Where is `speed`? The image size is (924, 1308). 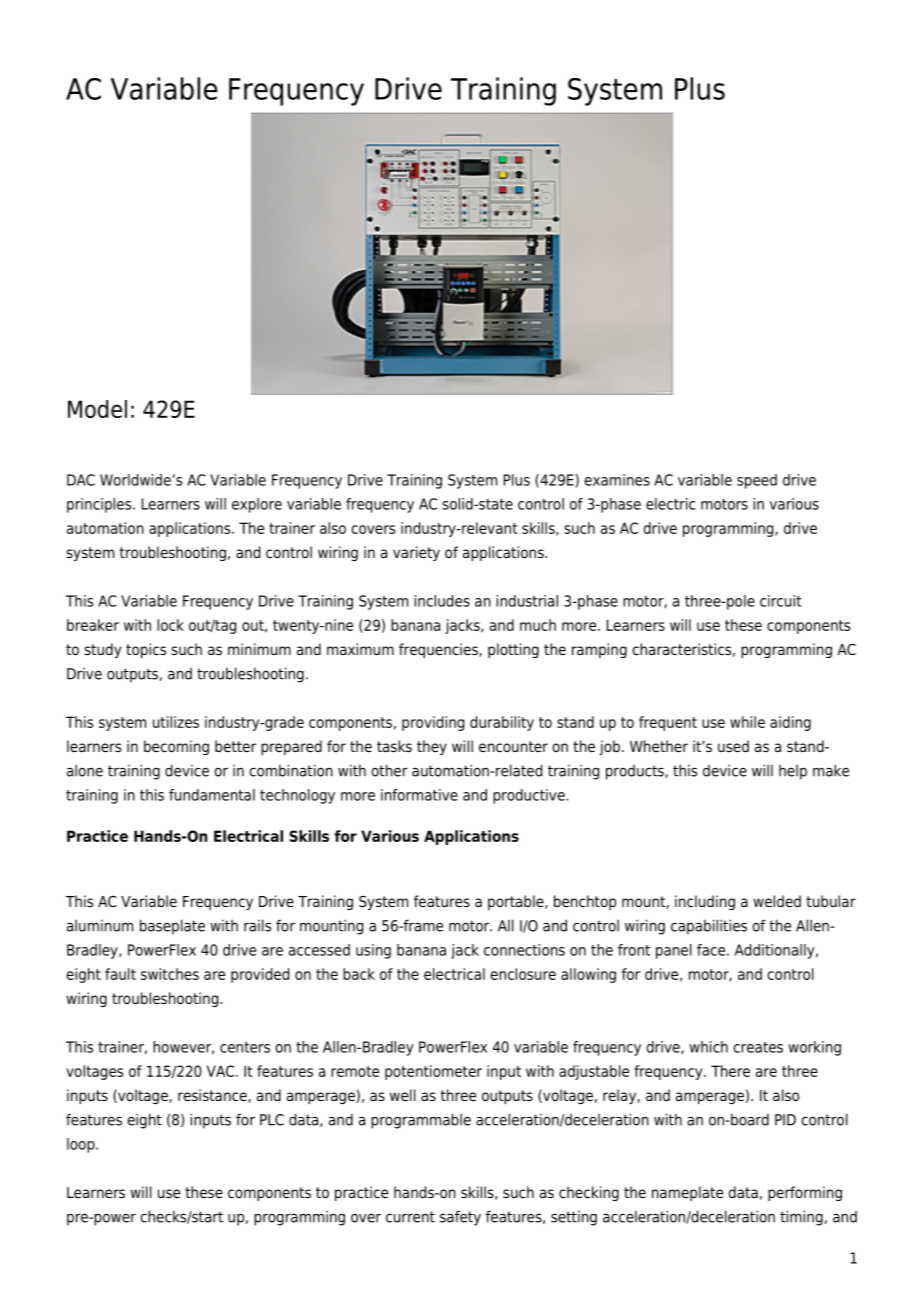
speed is located at coordinates (757, 481).
